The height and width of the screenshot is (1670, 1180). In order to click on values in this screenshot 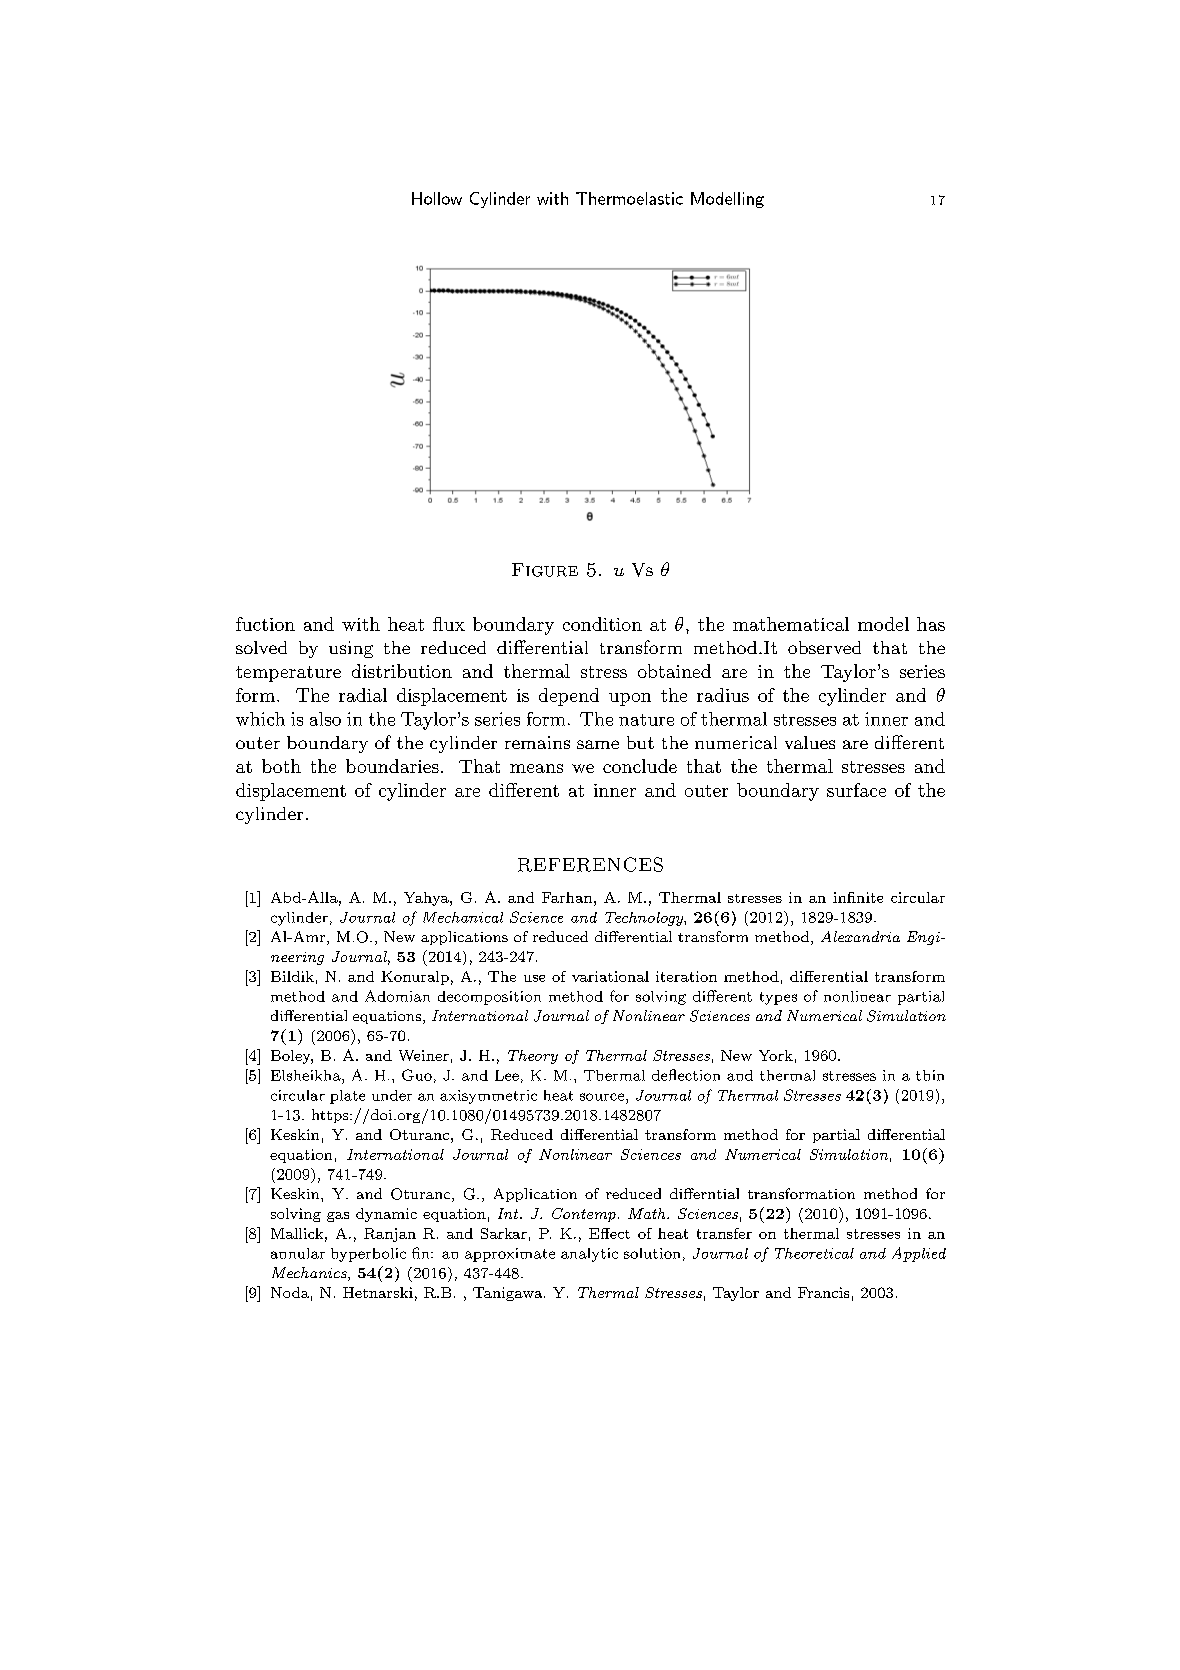, I will do `click(810, 742)`.
